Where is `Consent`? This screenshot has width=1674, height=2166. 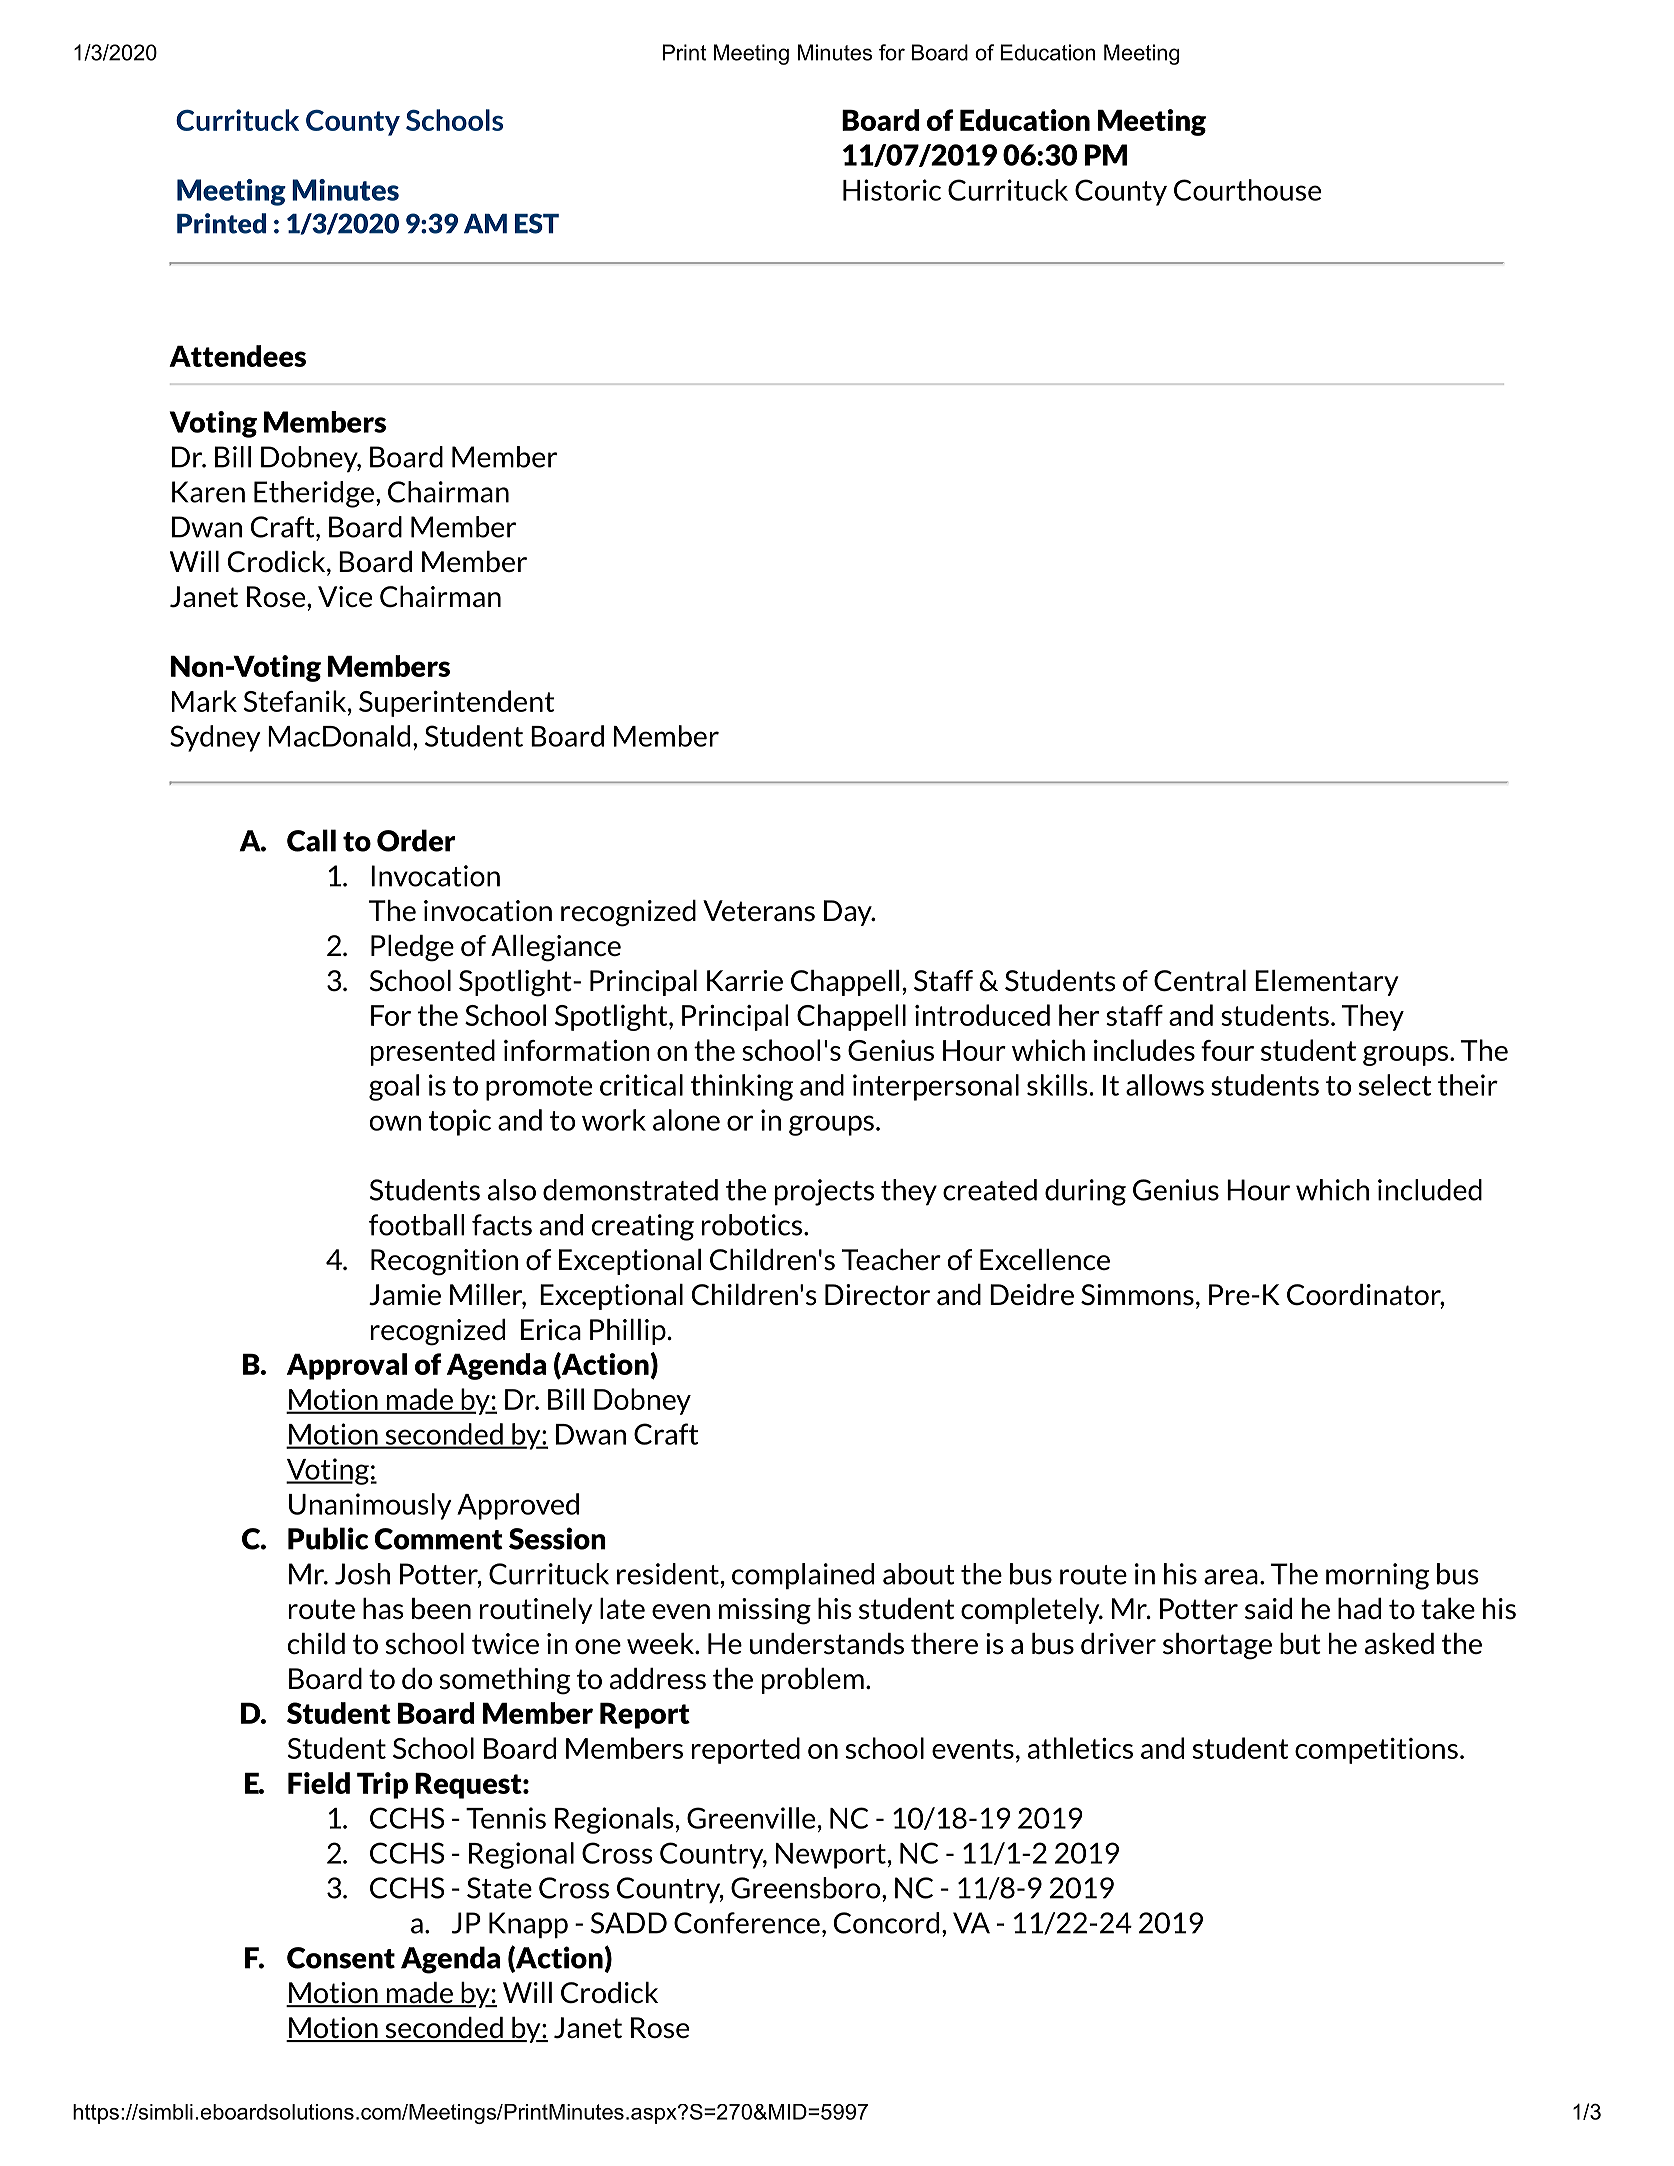
Consent is located at coordinates (341, 1958).
